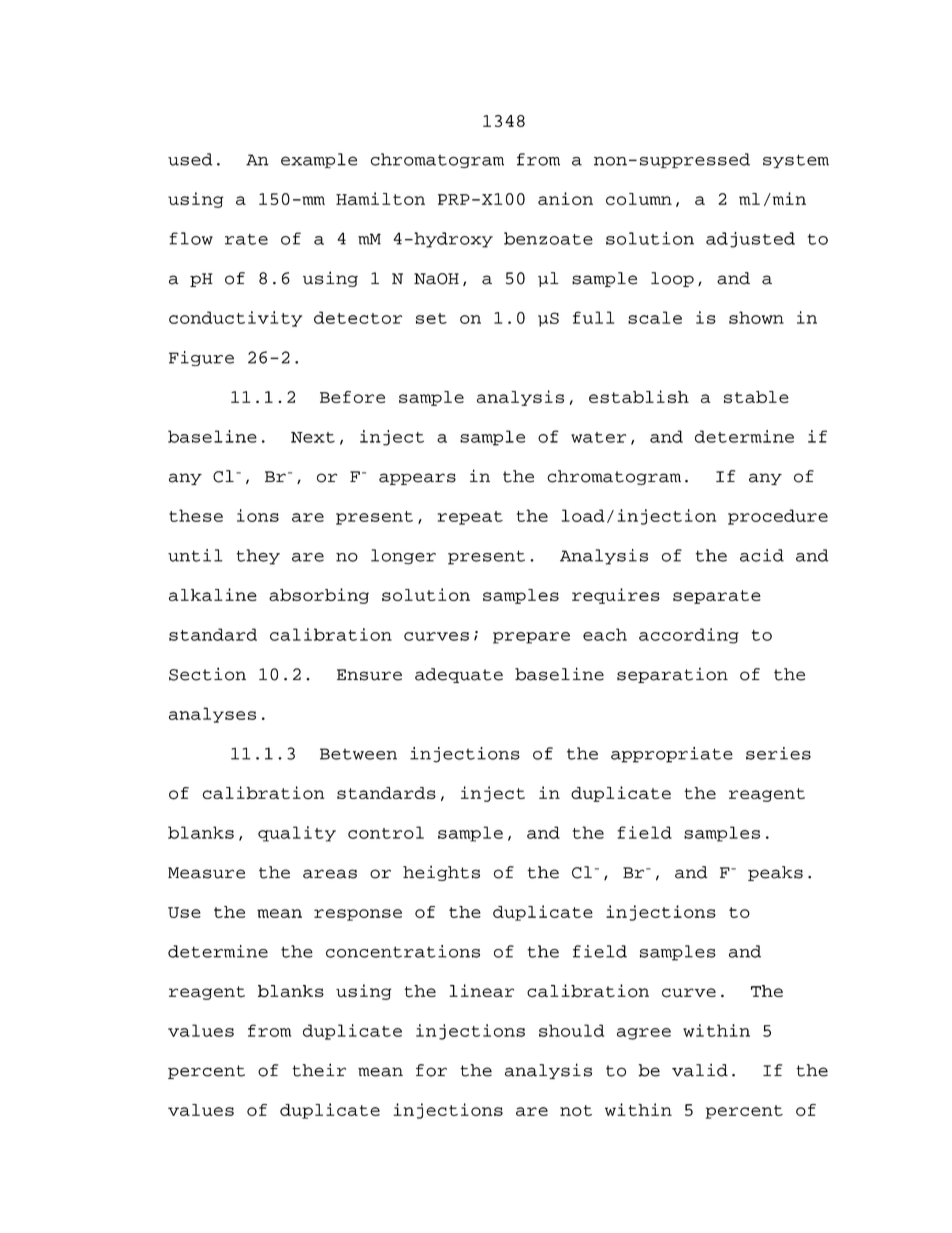  What do you see at coordinates (576, 1110) in the screenshot?
I see `not` at bounding box center [576, 1110].
